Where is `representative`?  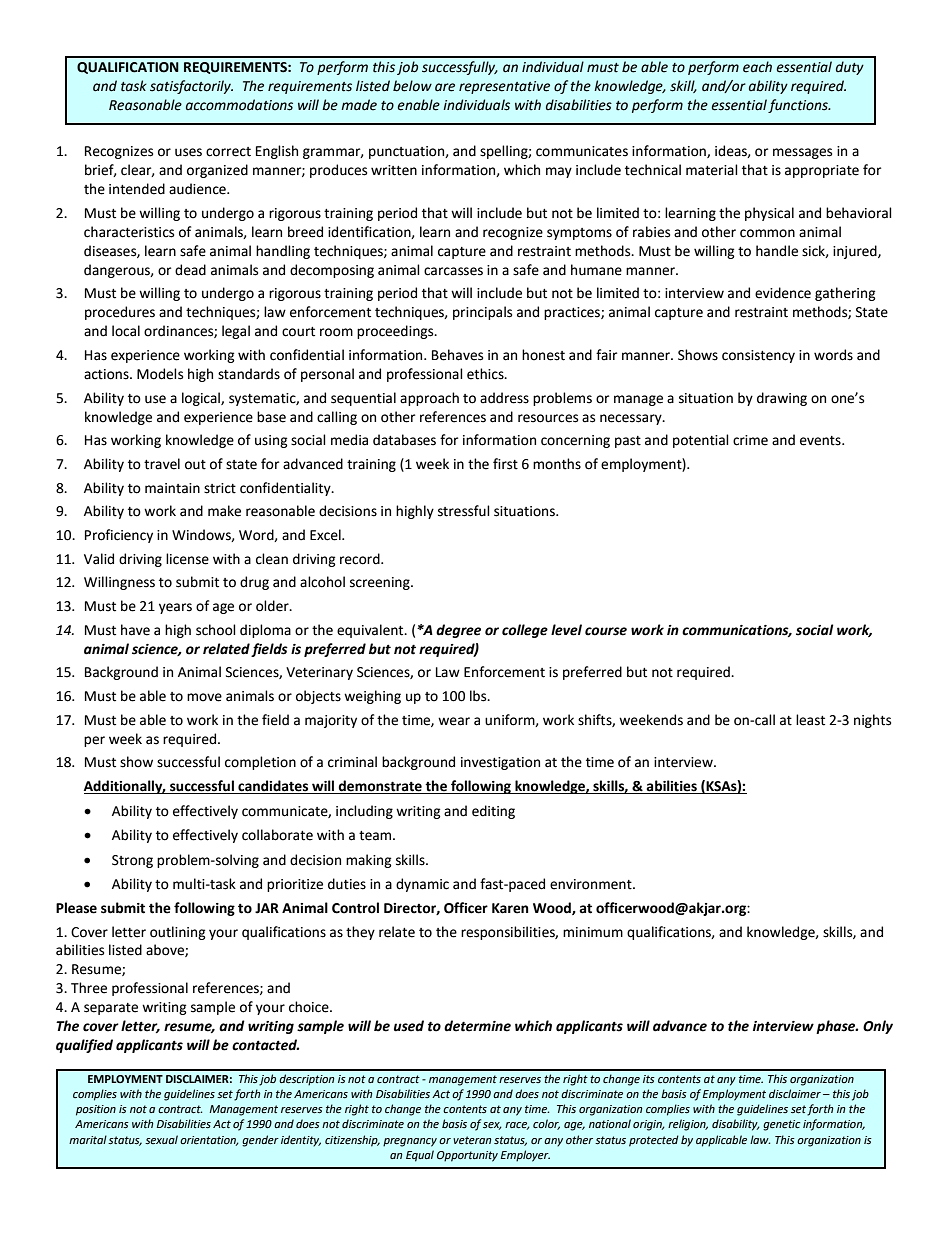 representative is located at coordinates (504, 87).
